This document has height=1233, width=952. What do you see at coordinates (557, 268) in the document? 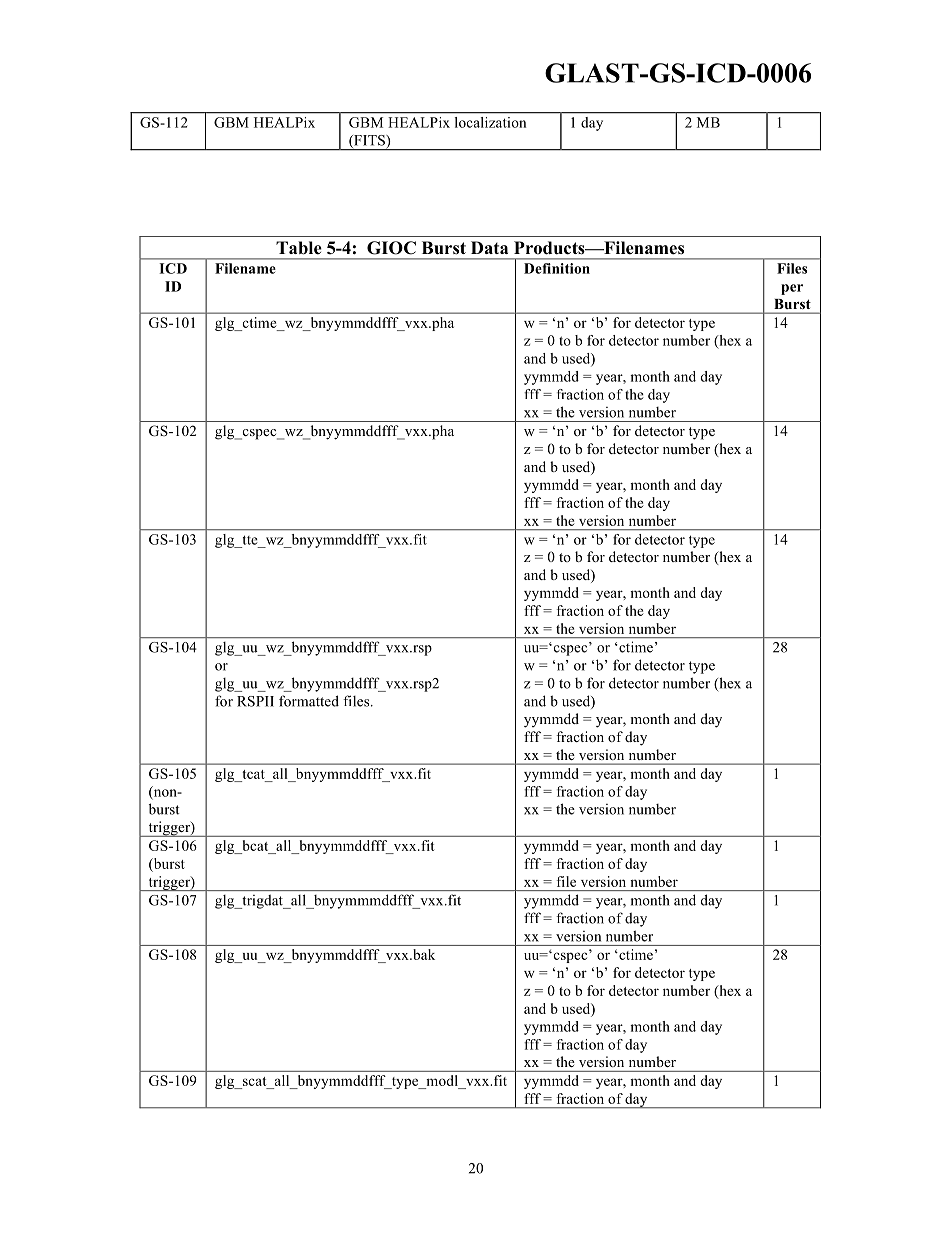
I see `Definition` at bounding box center [557, 268].
